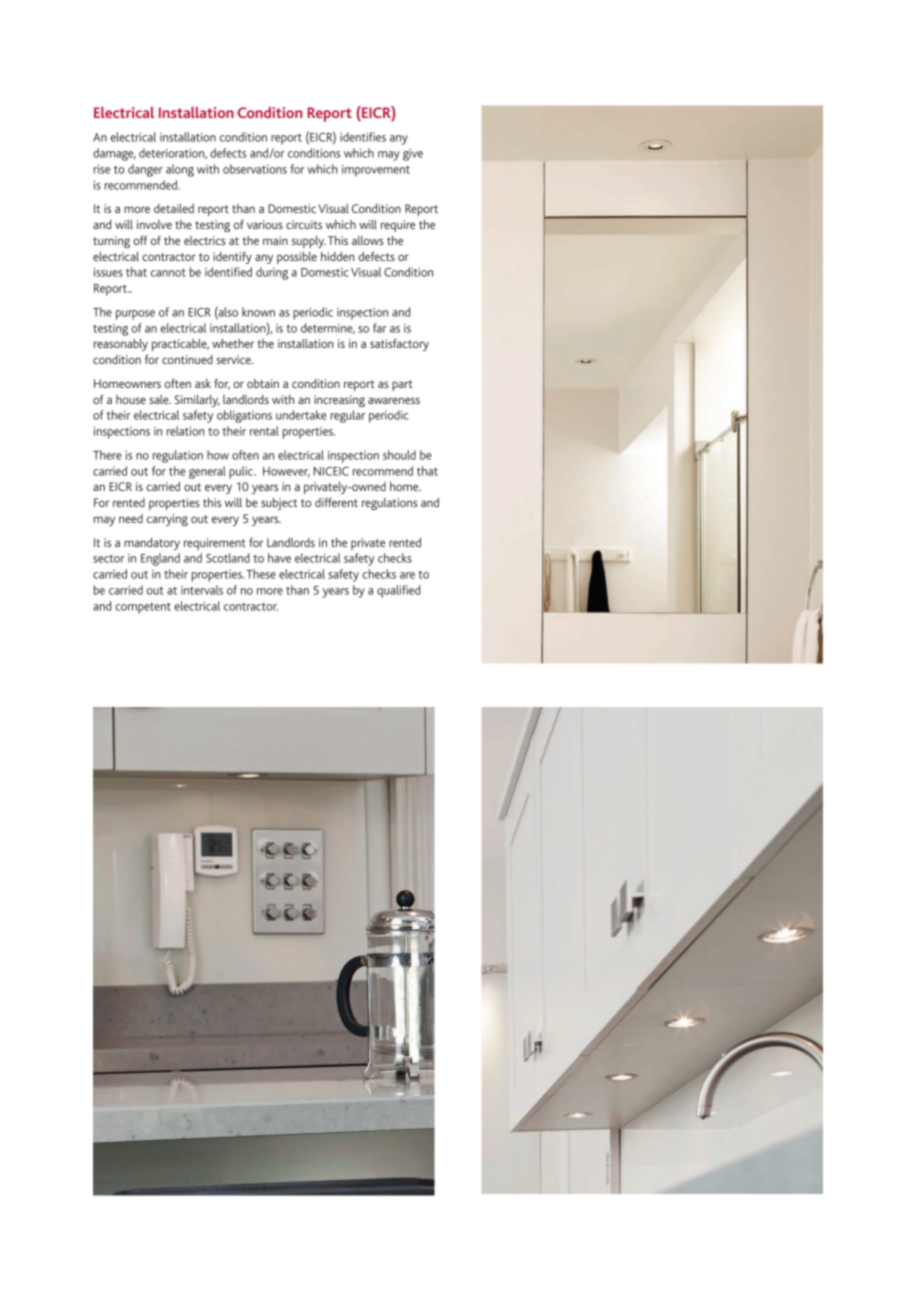  What do you see at coordinates (255, 169) in the screenshot?
I see `observations` at bounding box center [255, 169].
